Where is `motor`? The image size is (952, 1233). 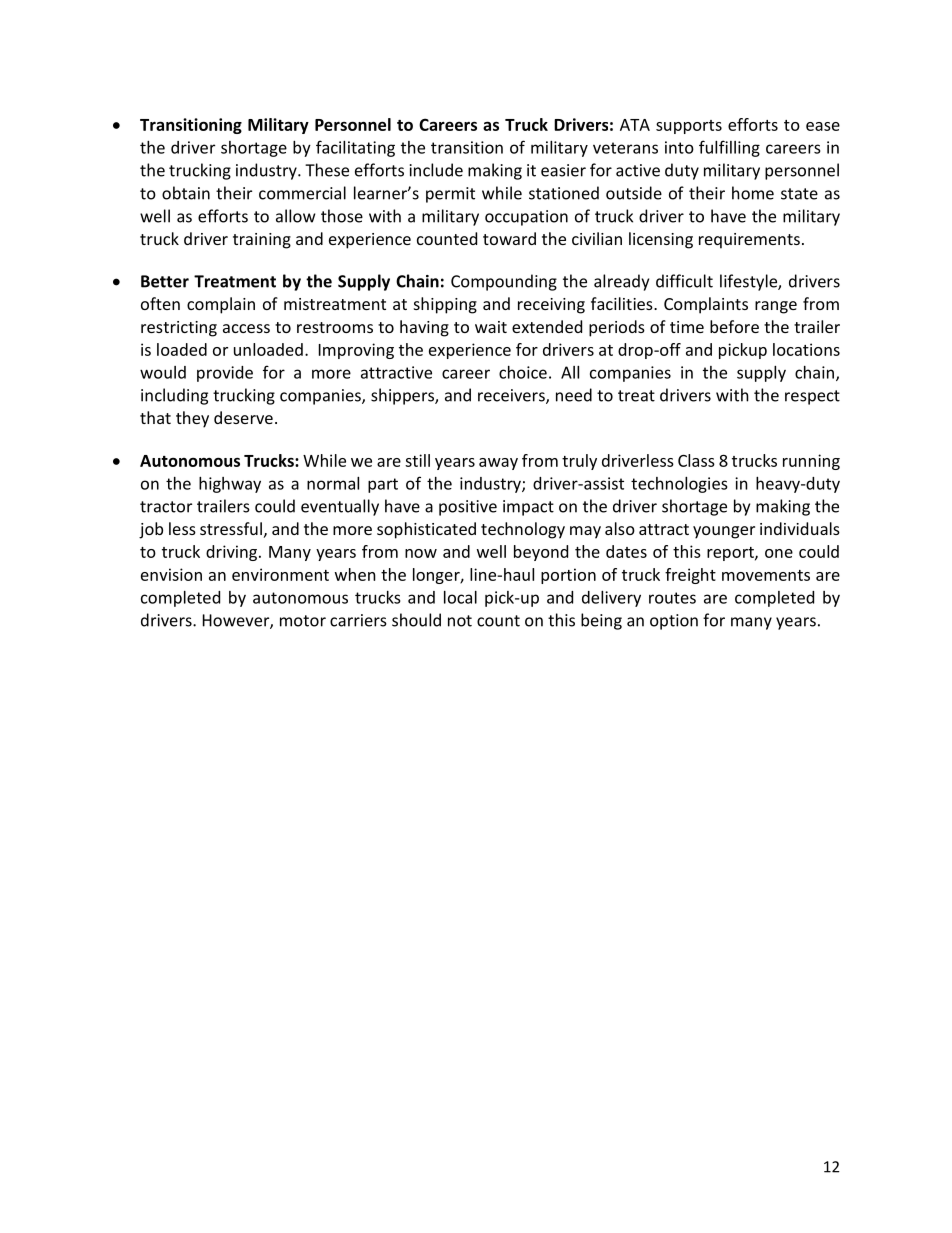
motor is located at coordinates (303, 621).
